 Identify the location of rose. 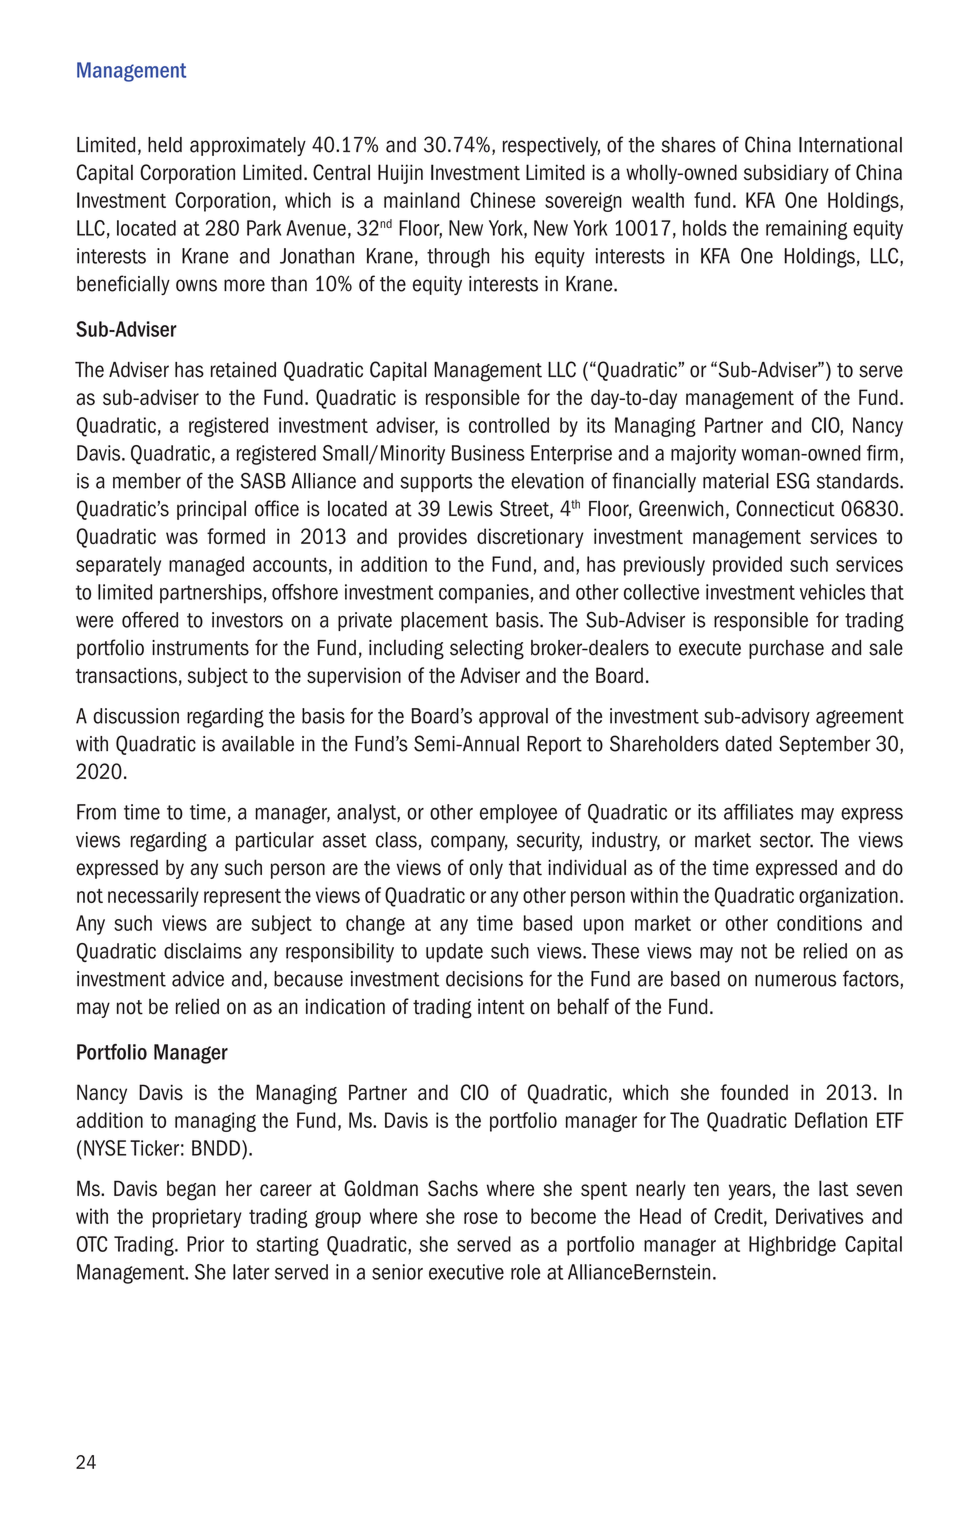
(481, 1218).
